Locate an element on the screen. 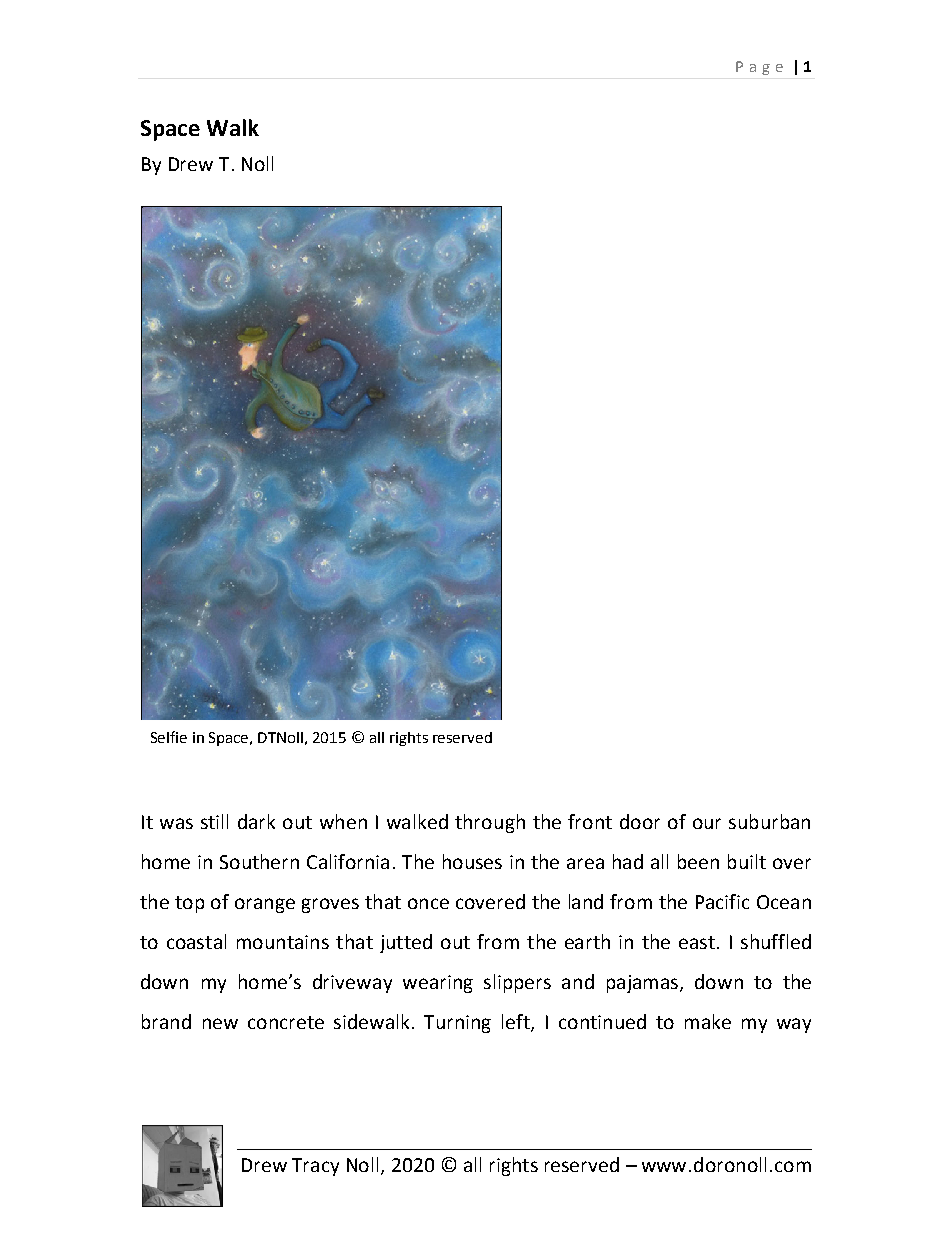 The width and height of the screenshot is (952, 1233). our is located at coordinates (707, 823).
